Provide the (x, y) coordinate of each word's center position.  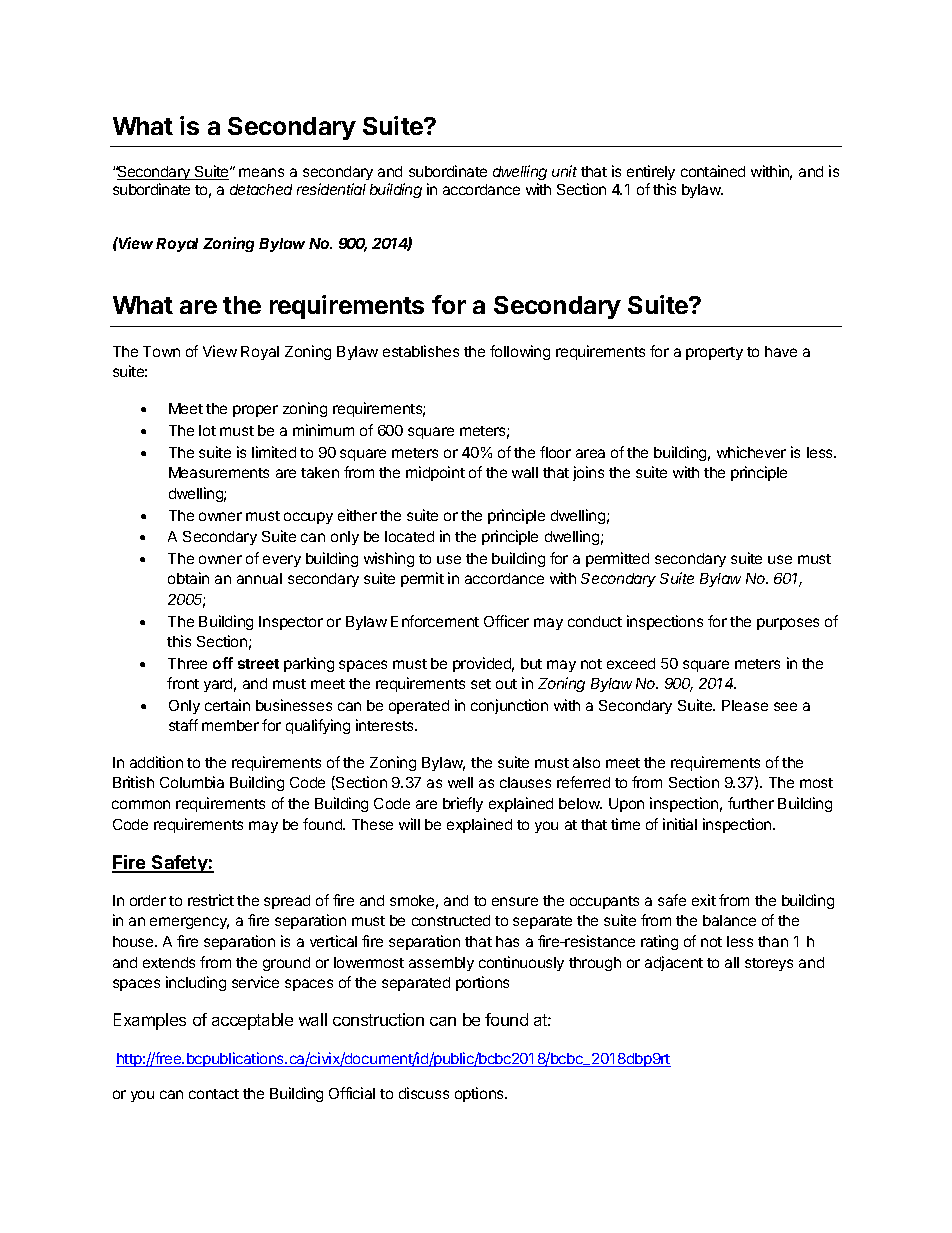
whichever (751, 452)
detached (261, 189)
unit (564, 171)
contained (713, 171)
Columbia (192, 782)
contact (214, 1094)
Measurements (219, 472)
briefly (463, 804)
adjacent (674, 963)
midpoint (435, 473)
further (751, 803)
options (480, 1094)
